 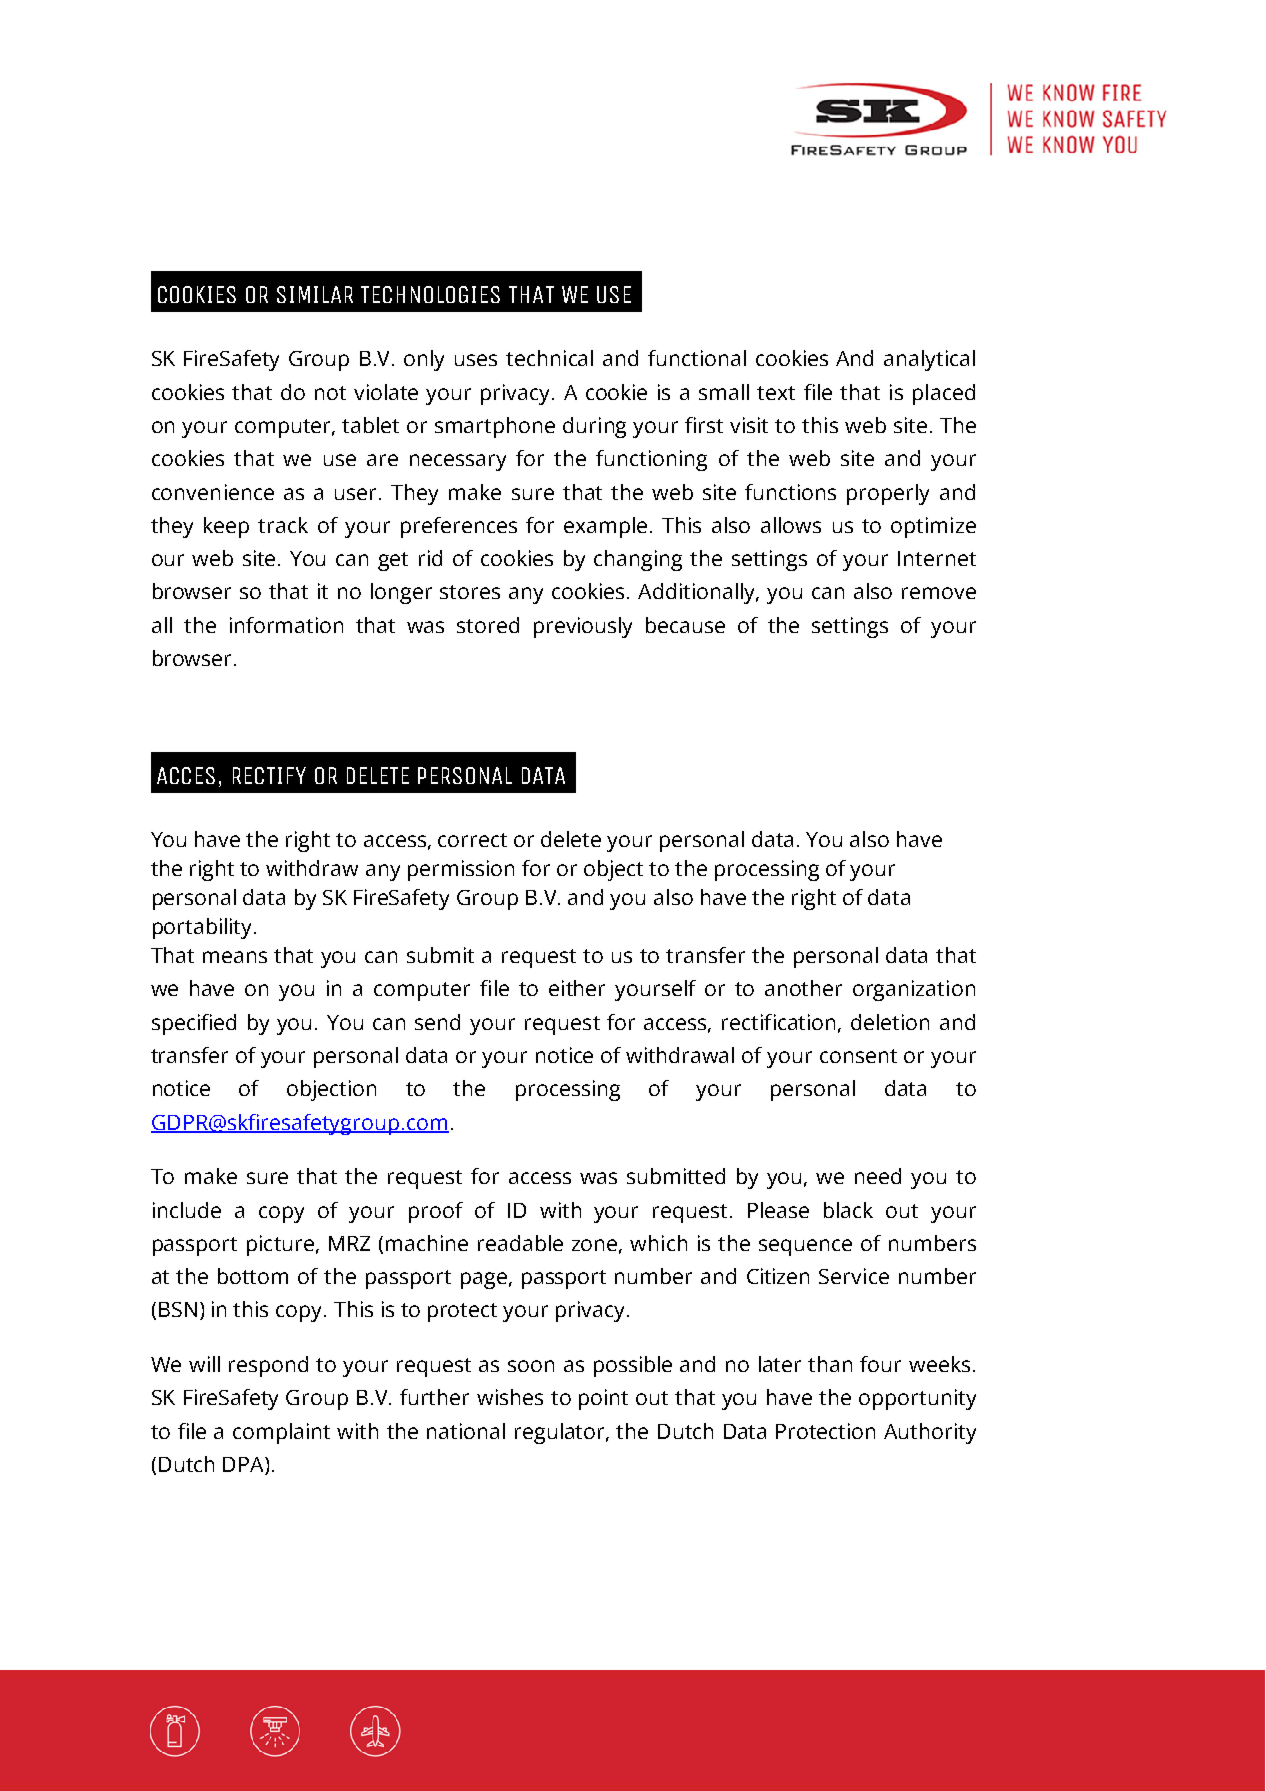 What do you see at coordinates (917, 1399) in the page?
I see `opportunity` at bounding box center [917, 1399].
